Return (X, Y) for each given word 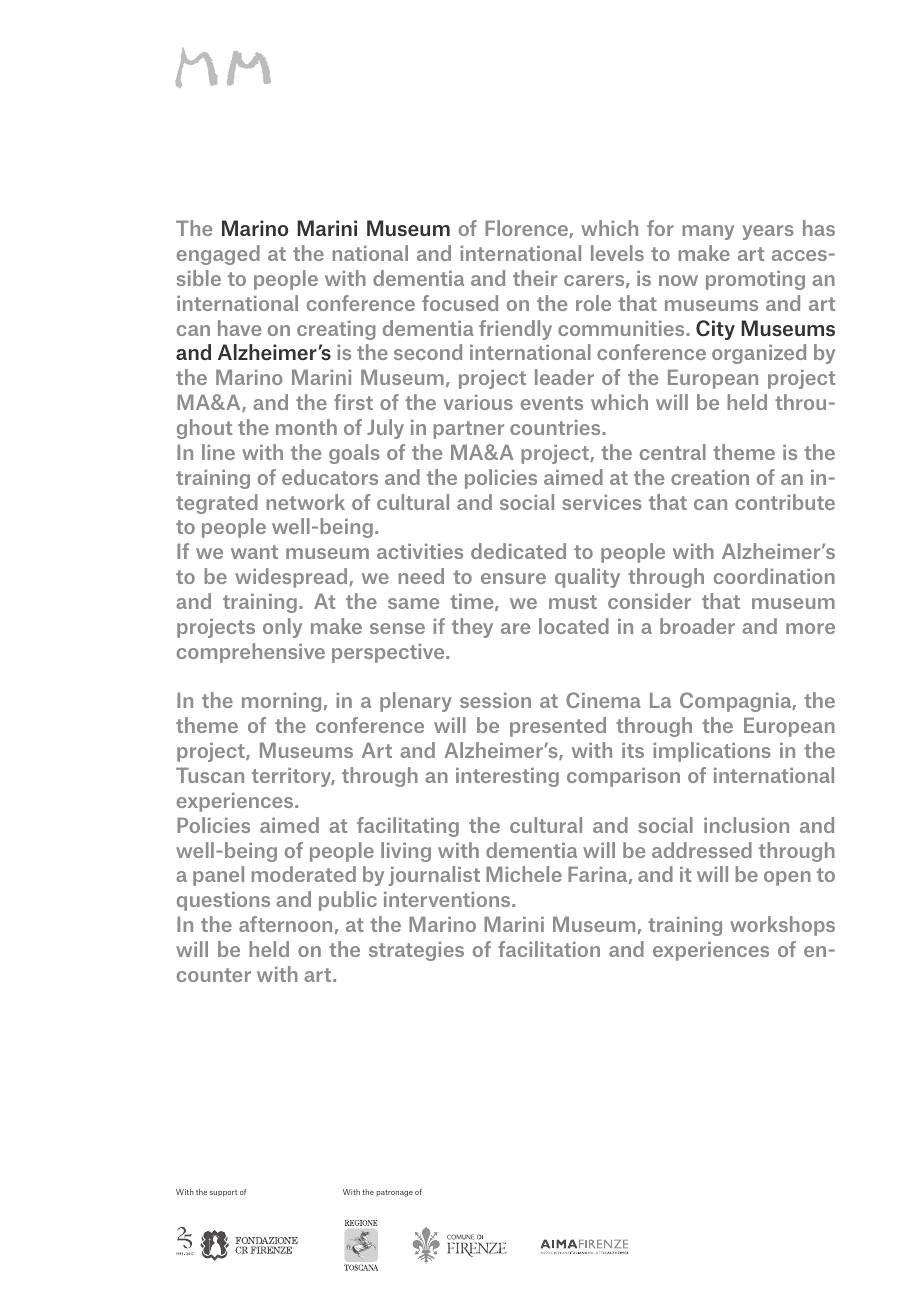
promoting (755, 280)
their (535, 278)
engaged (218, 255)
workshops (782, 926)
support (223, 1193)
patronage (394, 1193)
